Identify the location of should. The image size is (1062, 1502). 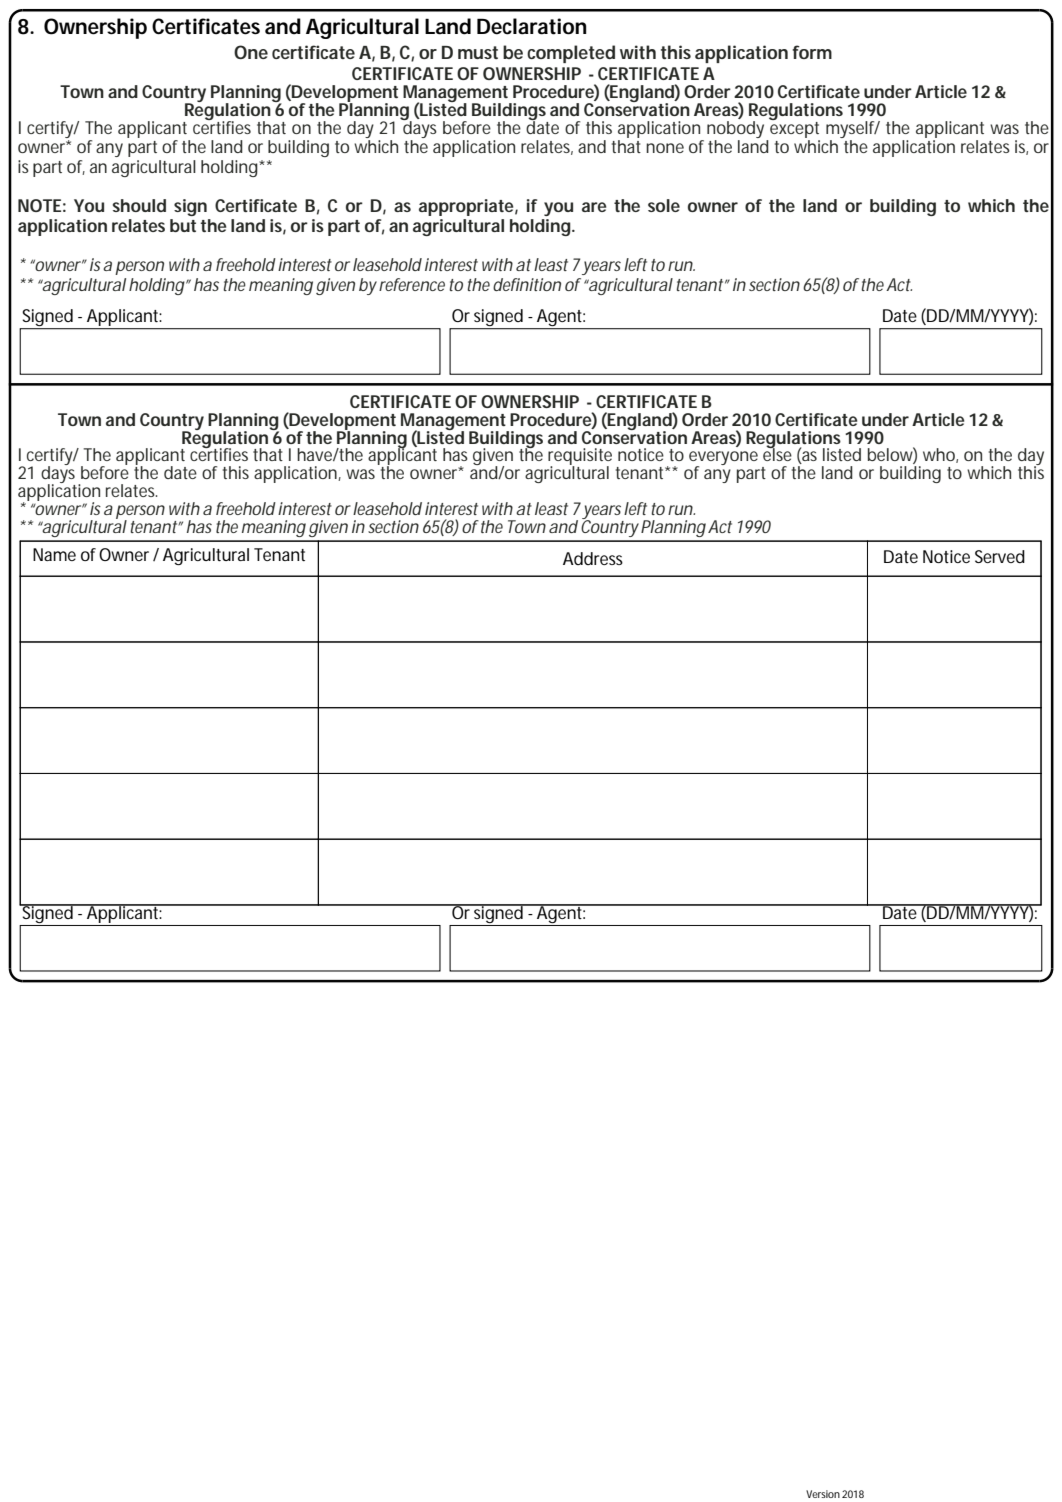
(139, 205).
